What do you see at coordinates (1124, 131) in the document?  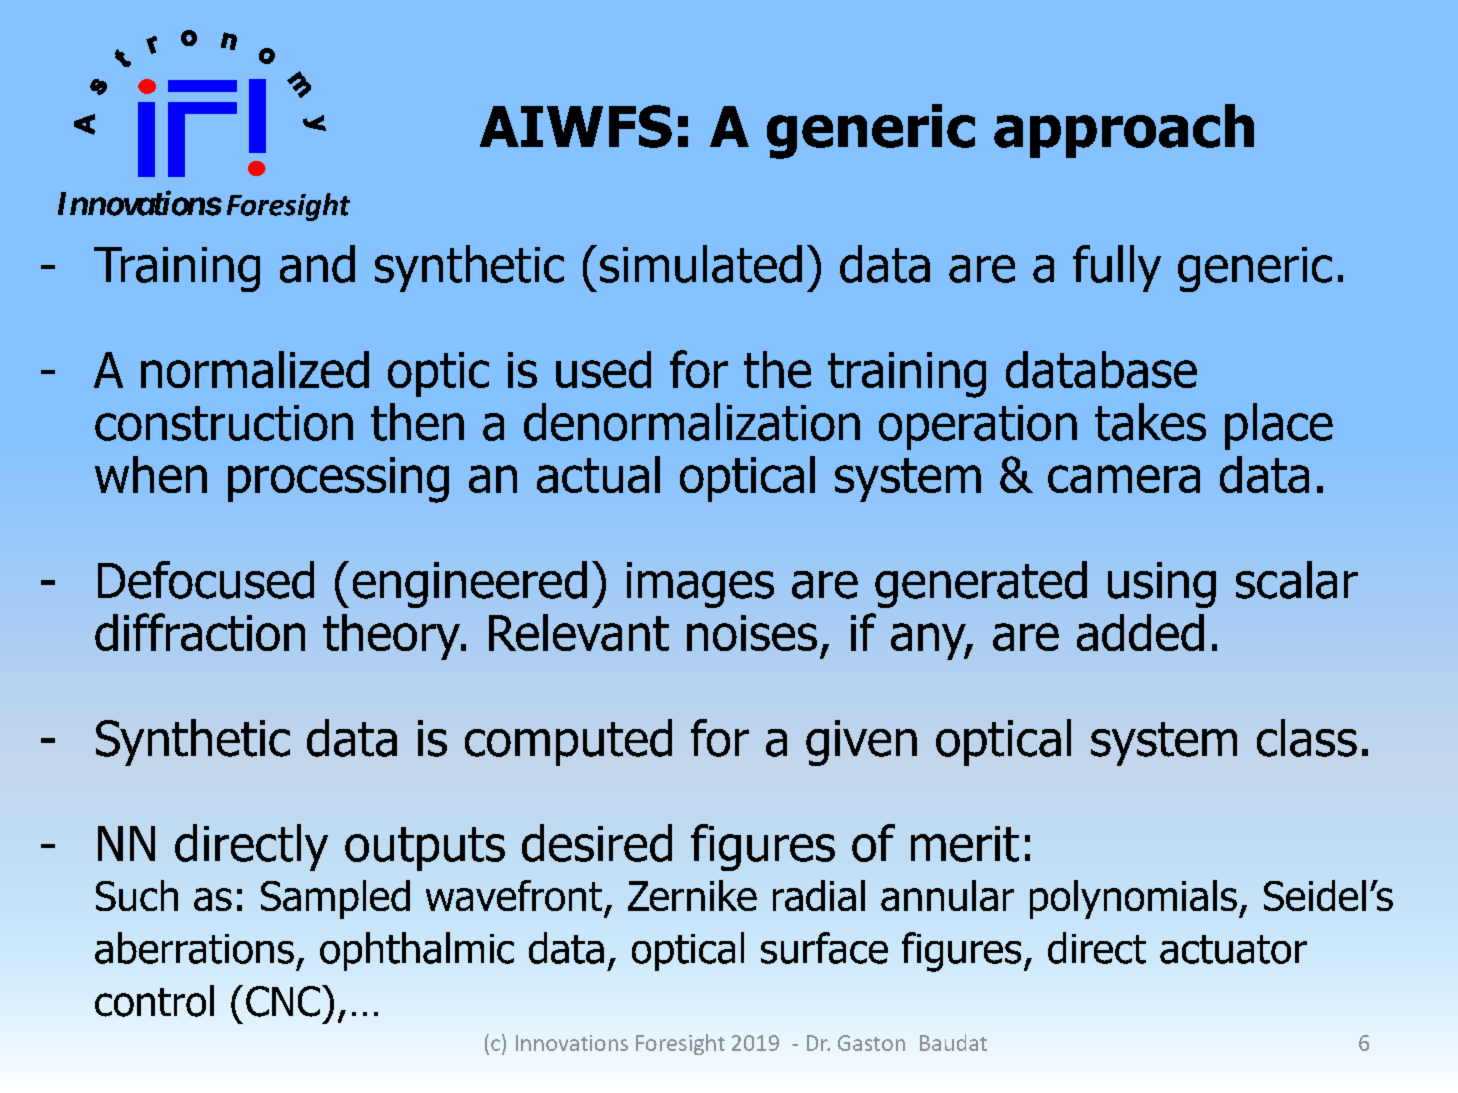 I see `approach` at bounding box center [1124, 131].
